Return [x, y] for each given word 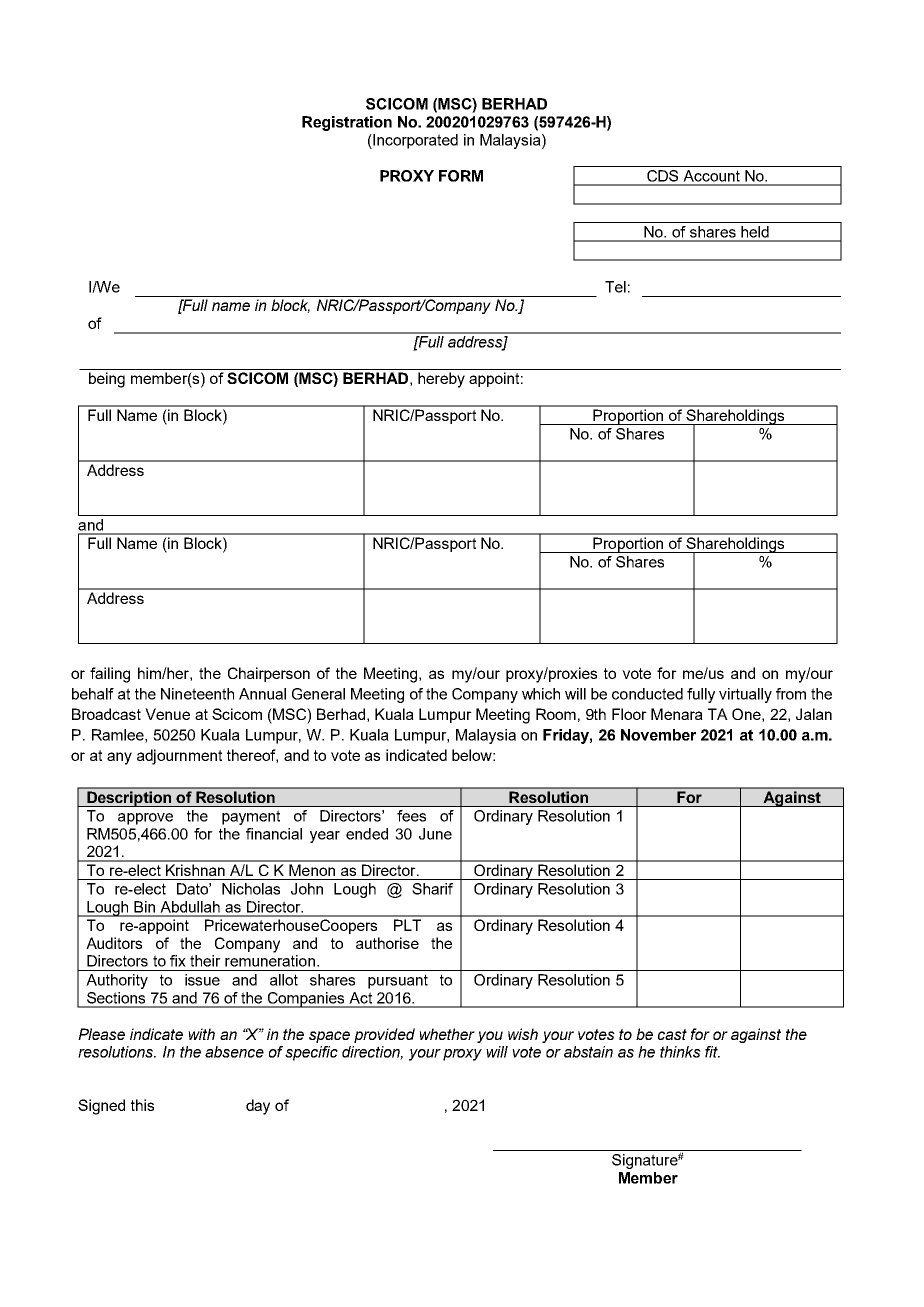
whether [447, 1034]
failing [110, 675]
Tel [615, 287]
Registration [347, 123]
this [142, 1105]
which [541, 694]
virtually [745, 695]
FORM [461, 176]
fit [712, 1052]
